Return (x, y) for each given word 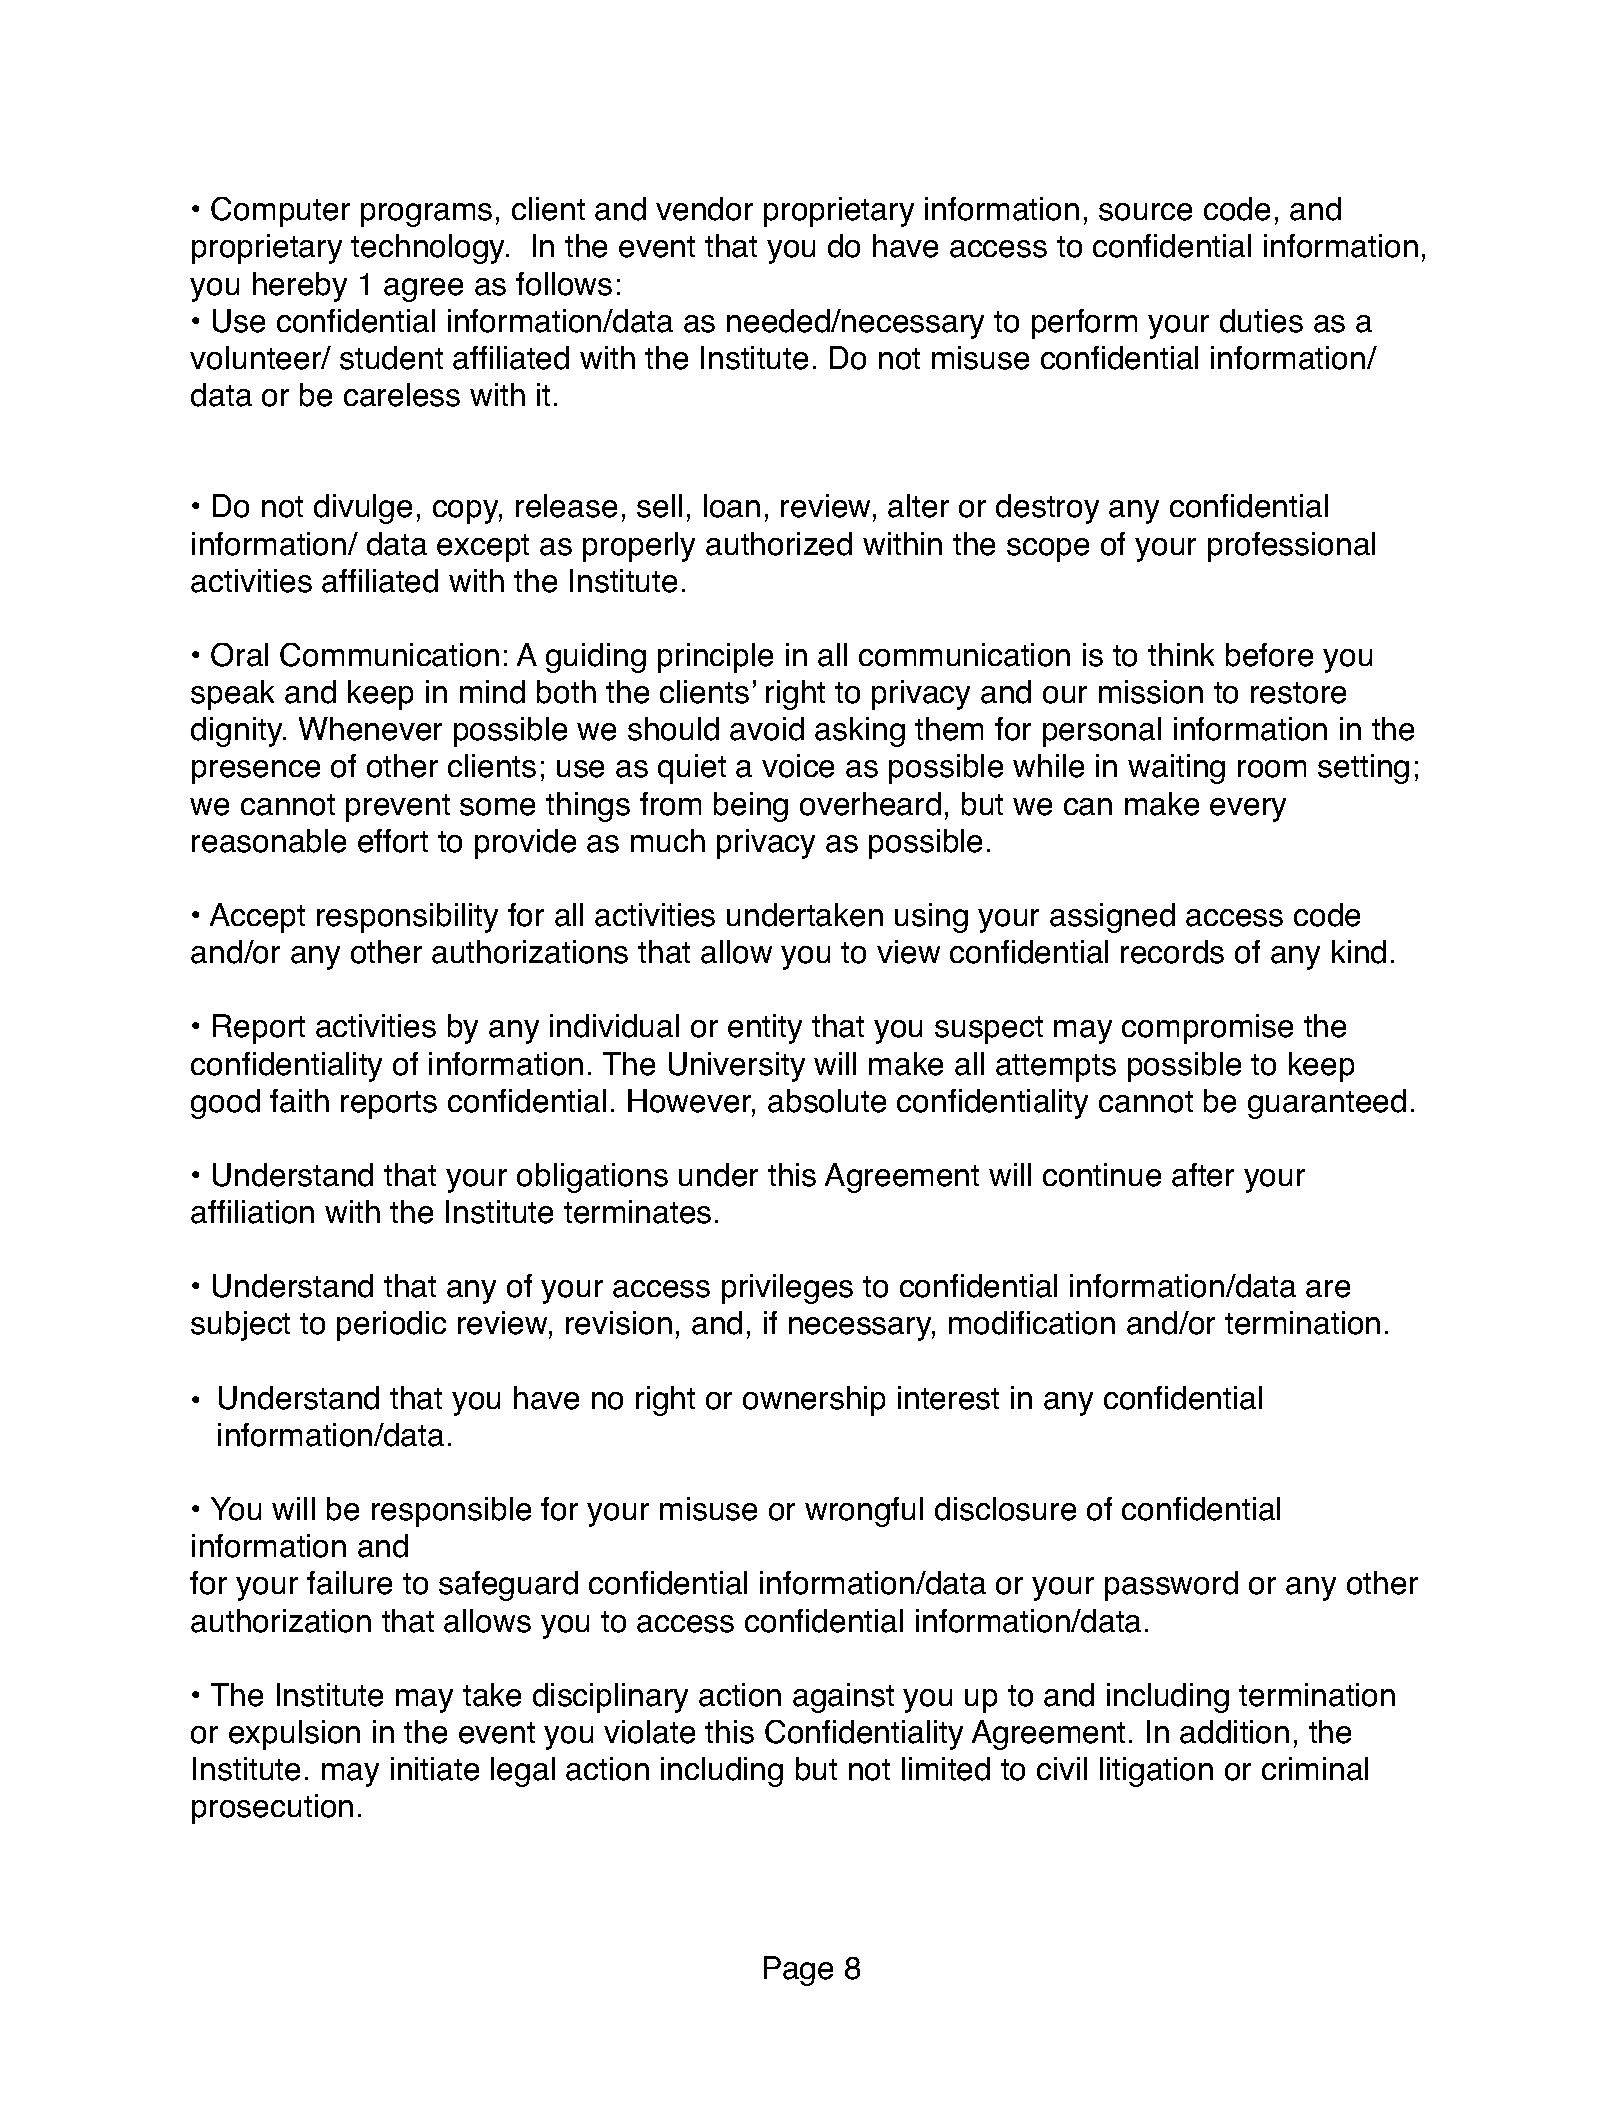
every (1248, 810)
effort (393, 841)
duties (1261, 321)
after (1203, 1175)
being (751, 807)
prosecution (272, 1809)
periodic (391, 1326)
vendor (704, 209)
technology (429, 249)
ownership (814, 1401)
